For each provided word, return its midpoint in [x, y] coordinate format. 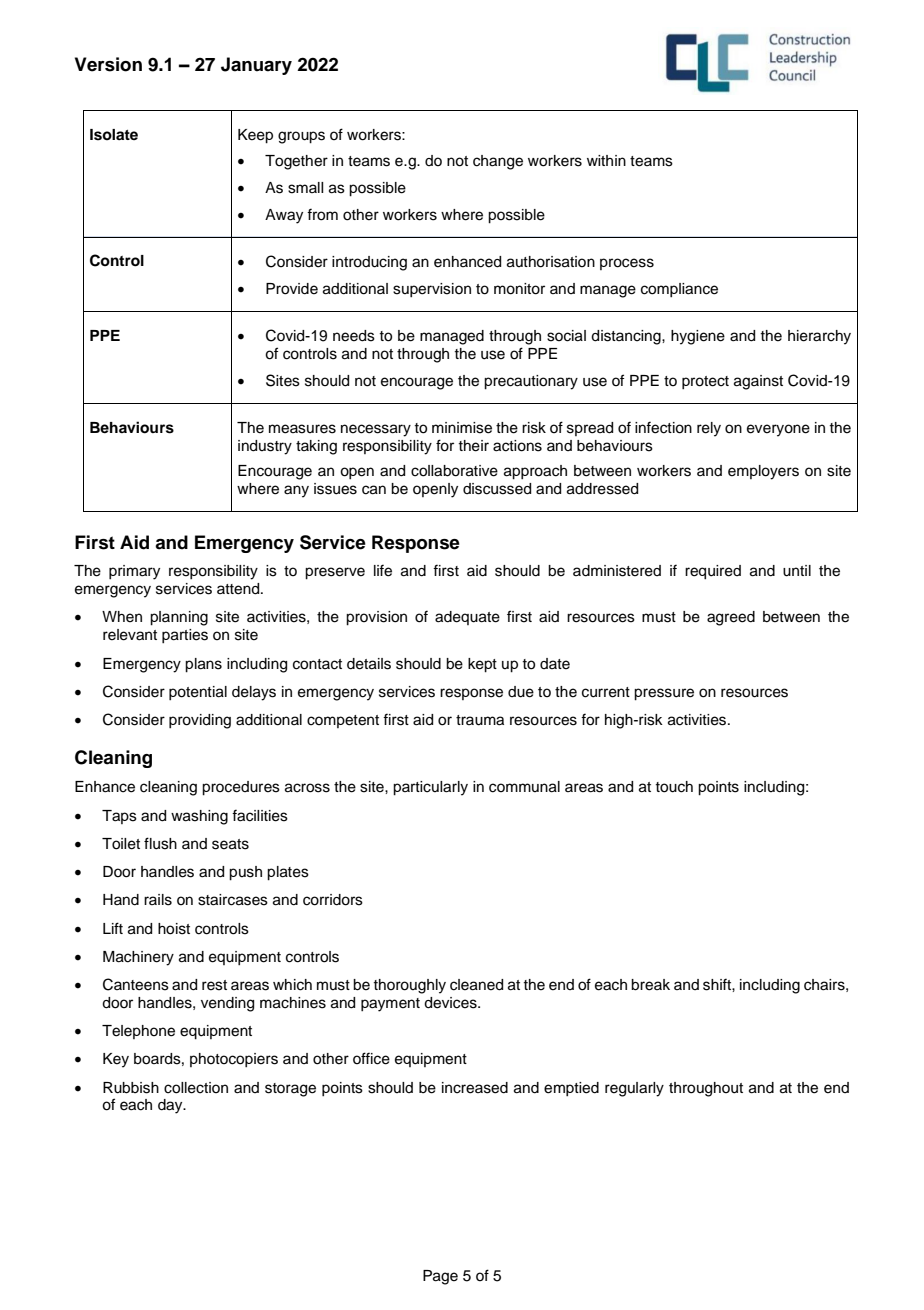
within [606, 160]
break [650, 985]
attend [239, 589]
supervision [432, 290]
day [171, 1106]
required [713, 572]
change [498, 162]
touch [674, 787]
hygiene [698, 337]
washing [199, 817]
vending [227, 1004]
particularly [430, 788]
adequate [467, 618]
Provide [292, 289]
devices [451, 1003]
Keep [255, 136]
